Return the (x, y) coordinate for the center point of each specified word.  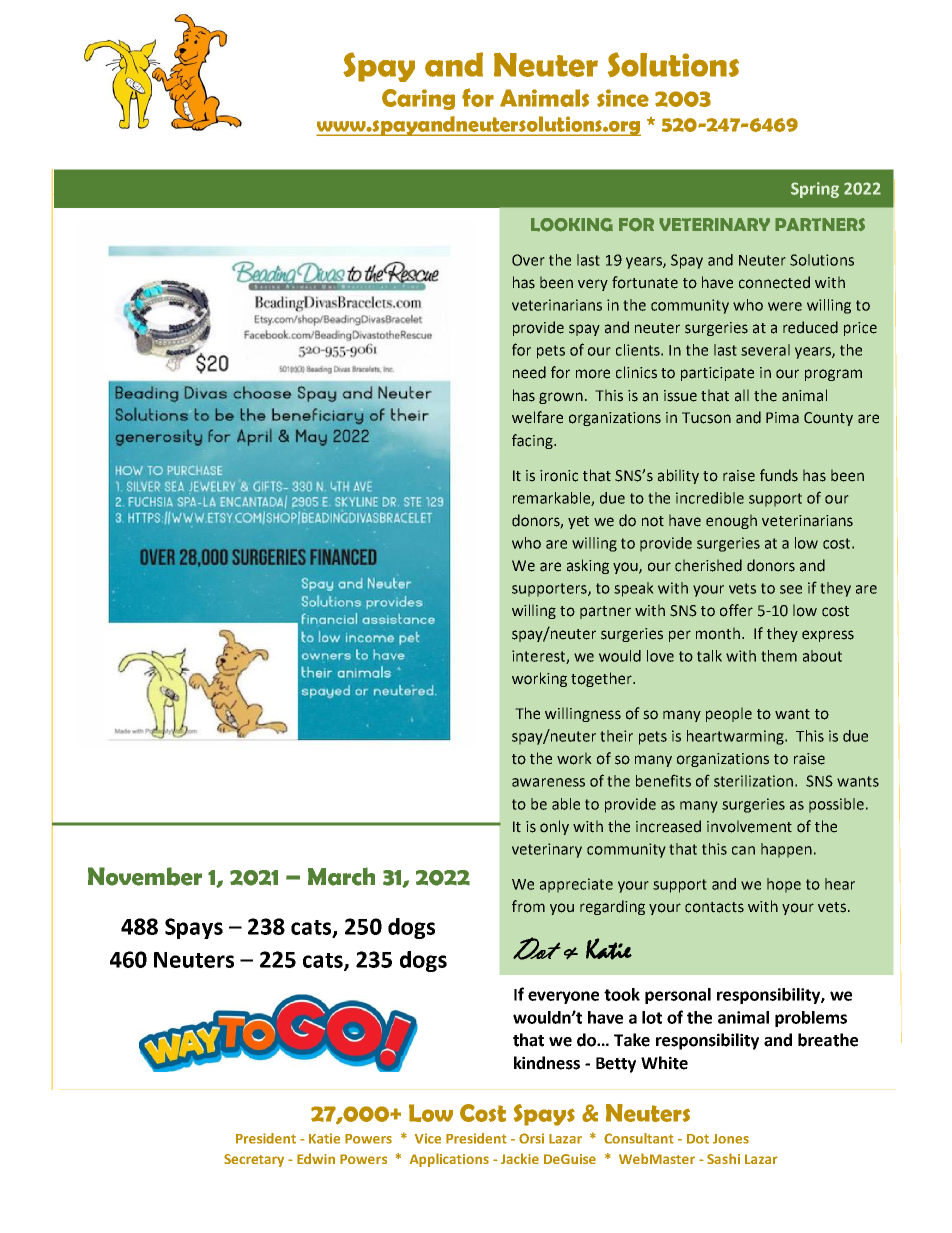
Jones (731, 1139)
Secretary (254, 1160)
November (145, 876)
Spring (815, 190)
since (623, 98)
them (779, 656)
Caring (418, 99)
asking (588, 566)
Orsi (531, 1138)
